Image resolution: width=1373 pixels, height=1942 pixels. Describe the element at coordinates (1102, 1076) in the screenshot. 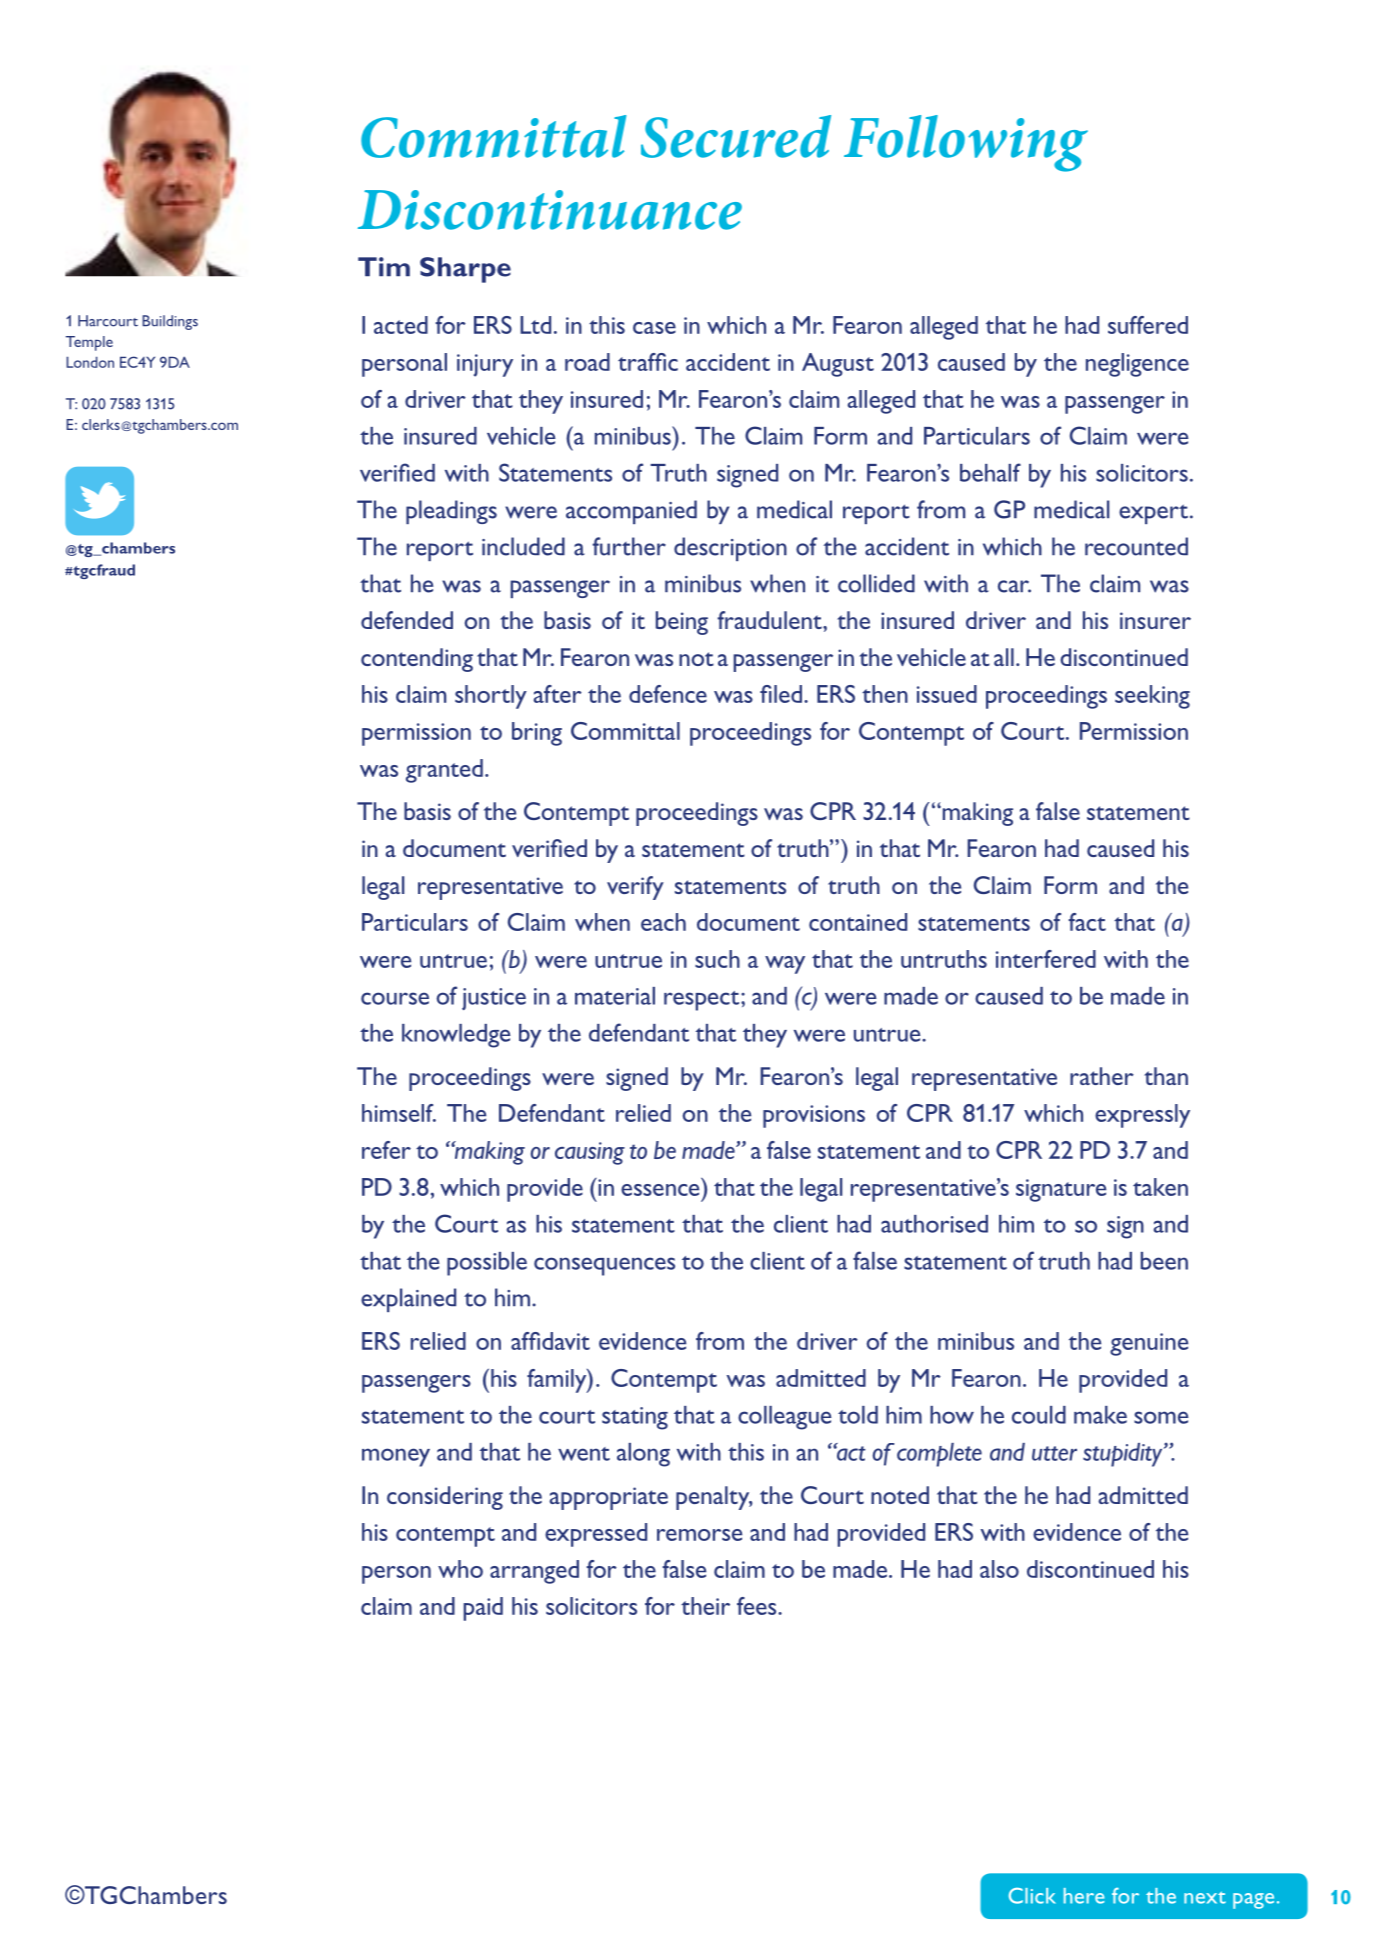

I see `rather` at that location.
